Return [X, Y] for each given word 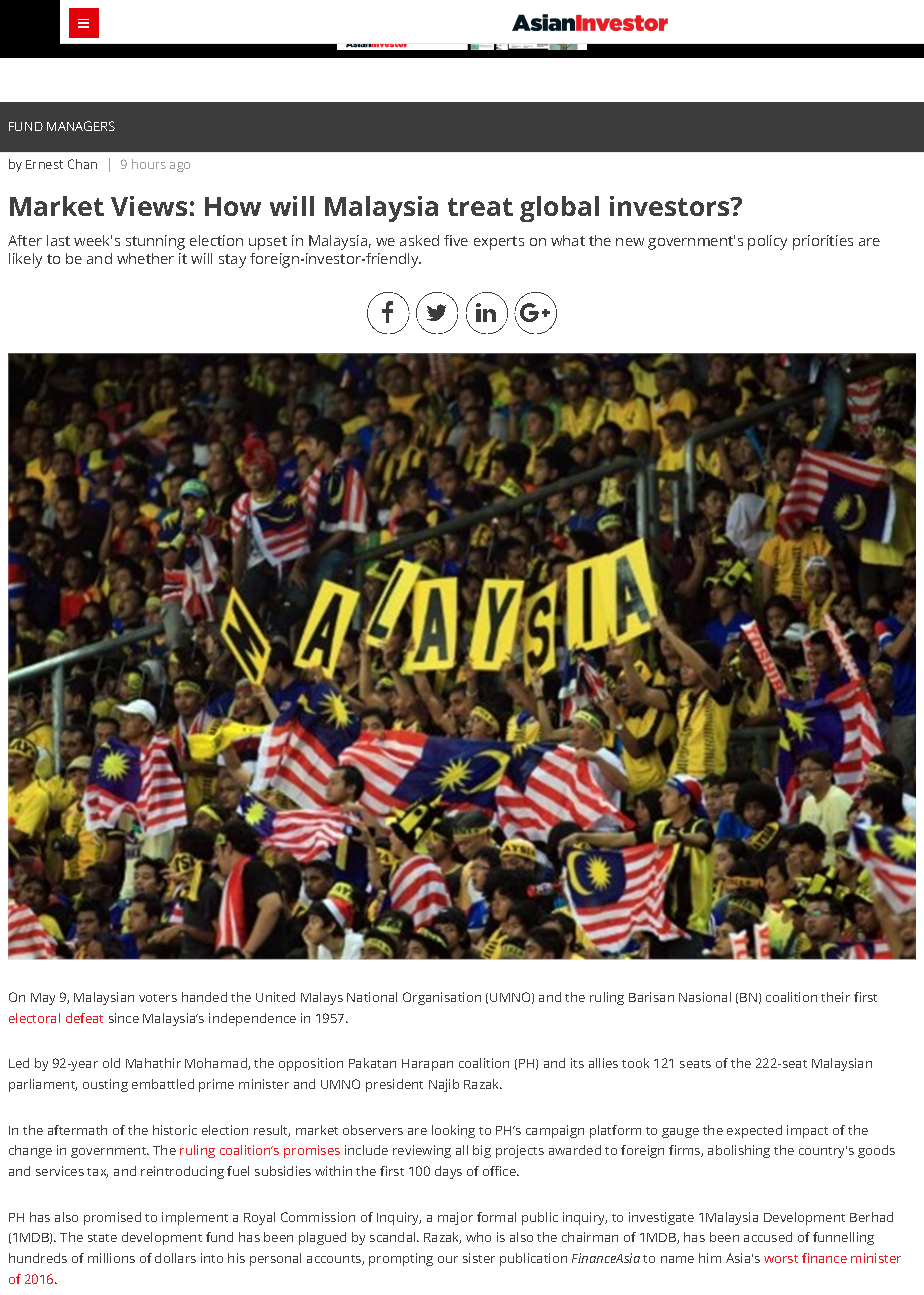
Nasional [705, 997]
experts [499, 243]
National [372, 997]
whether [145, 258]
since [124, 1018]
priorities [823, 242]
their [835, 997]
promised [112, 1218]
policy [767, 242]
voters [158, 998]
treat [480, 207]
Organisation [442, 998]
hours [149, 164]
